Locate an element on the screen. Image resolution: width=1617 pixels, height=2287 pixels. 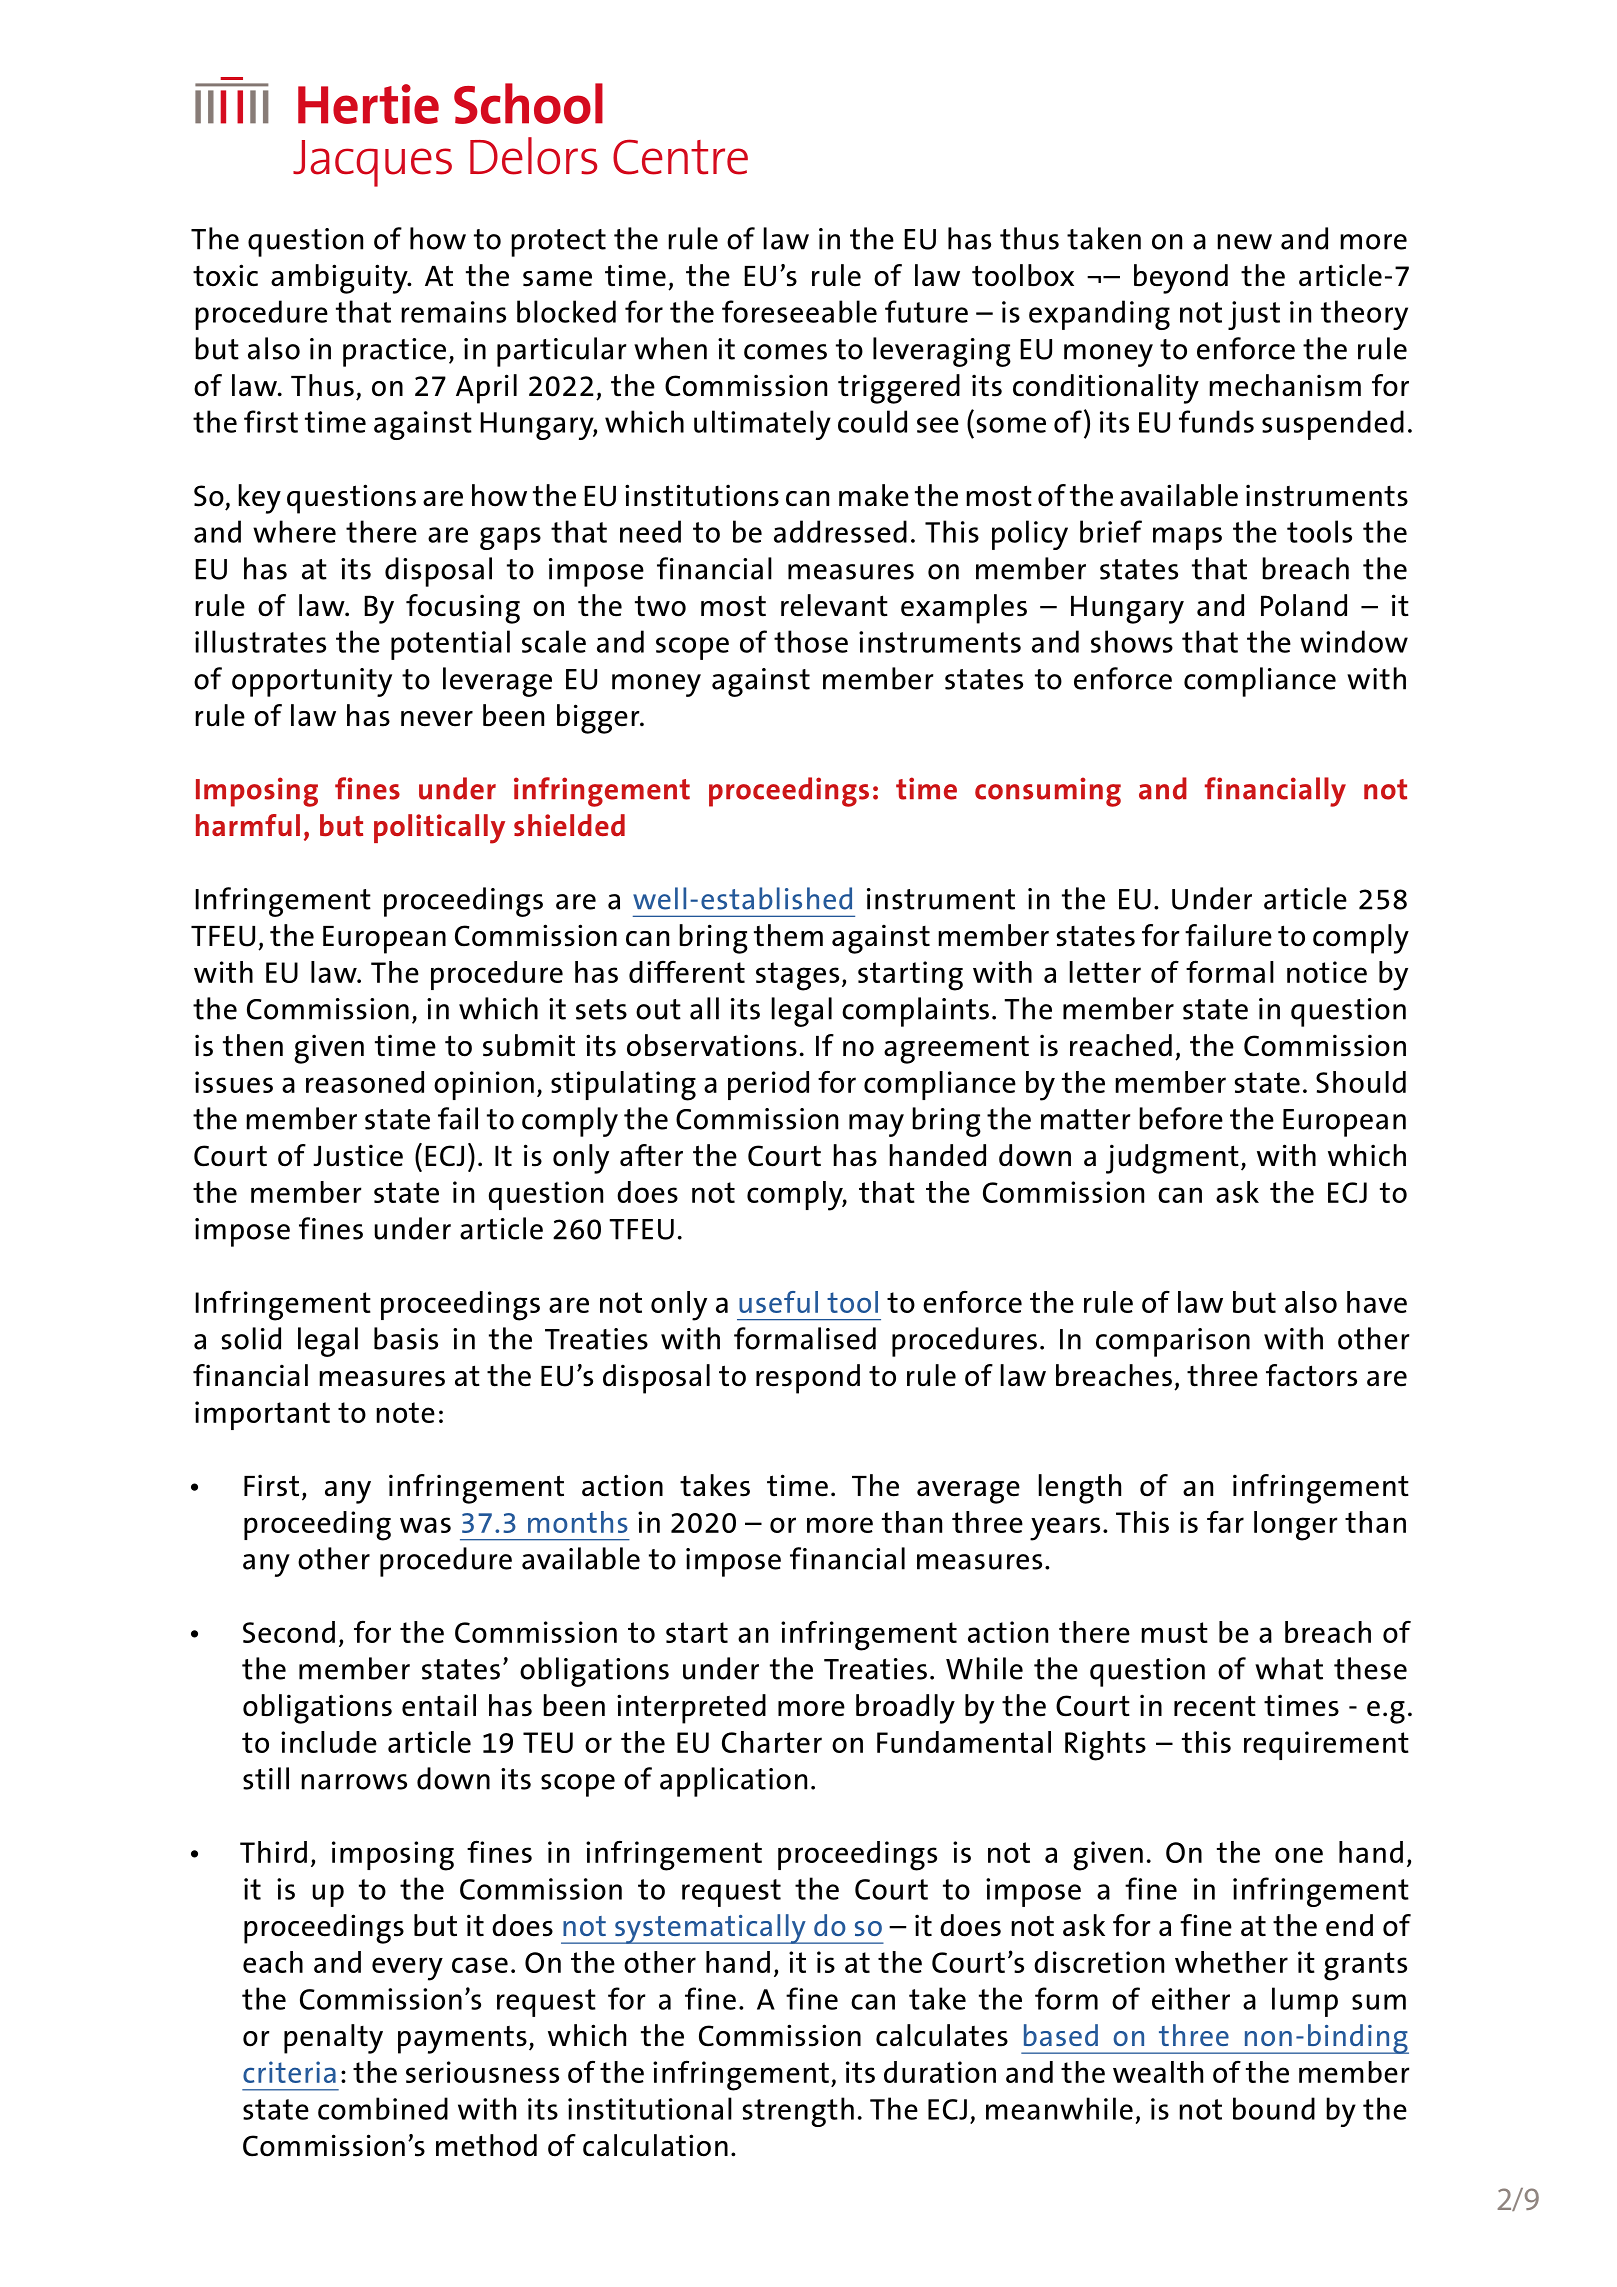
ambiguity is located at coordinates (340, 279).
